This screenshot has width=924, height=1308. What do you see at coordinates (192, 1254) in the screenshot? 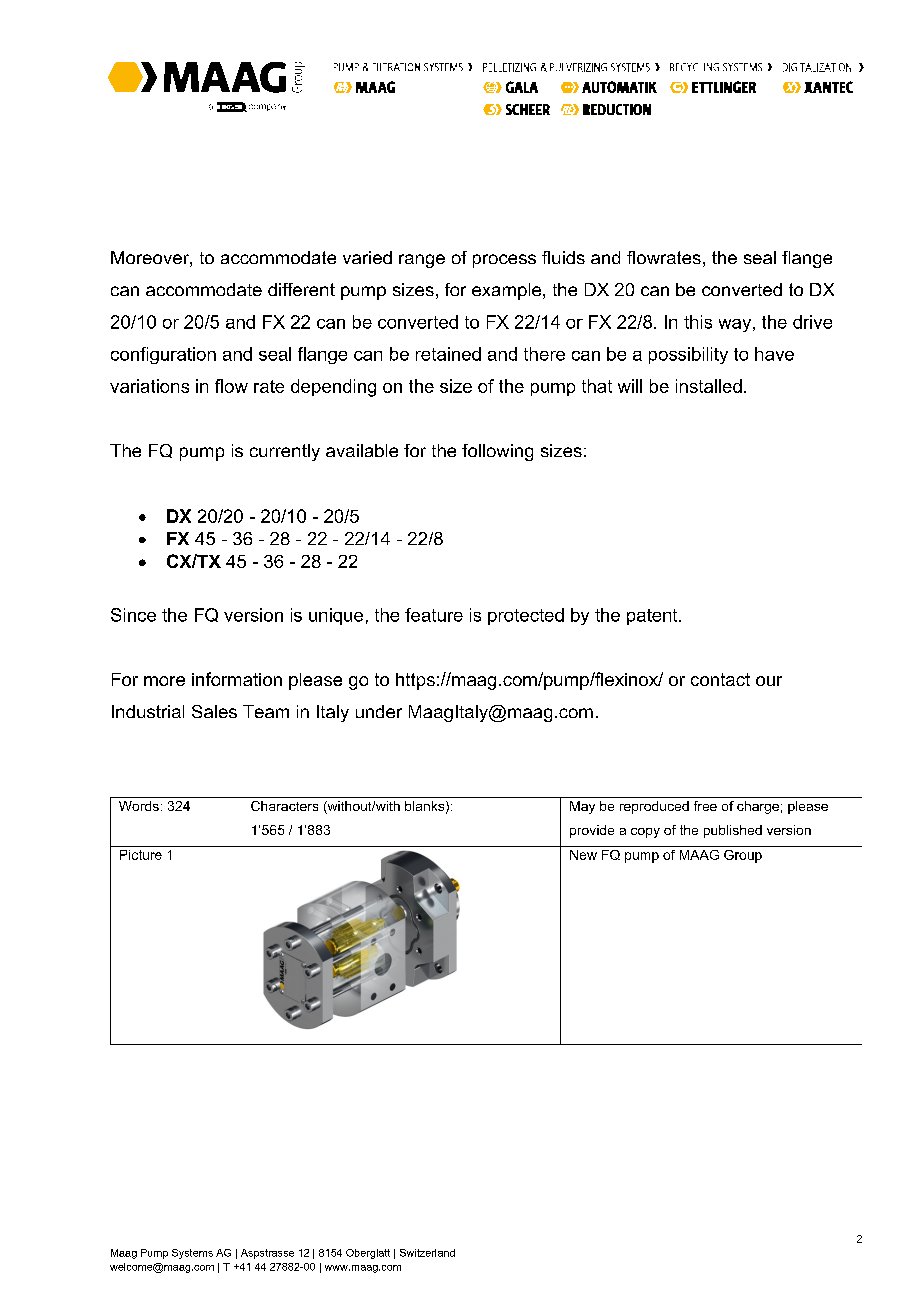
I see `Systems` at bounding box center [192, 1254].
